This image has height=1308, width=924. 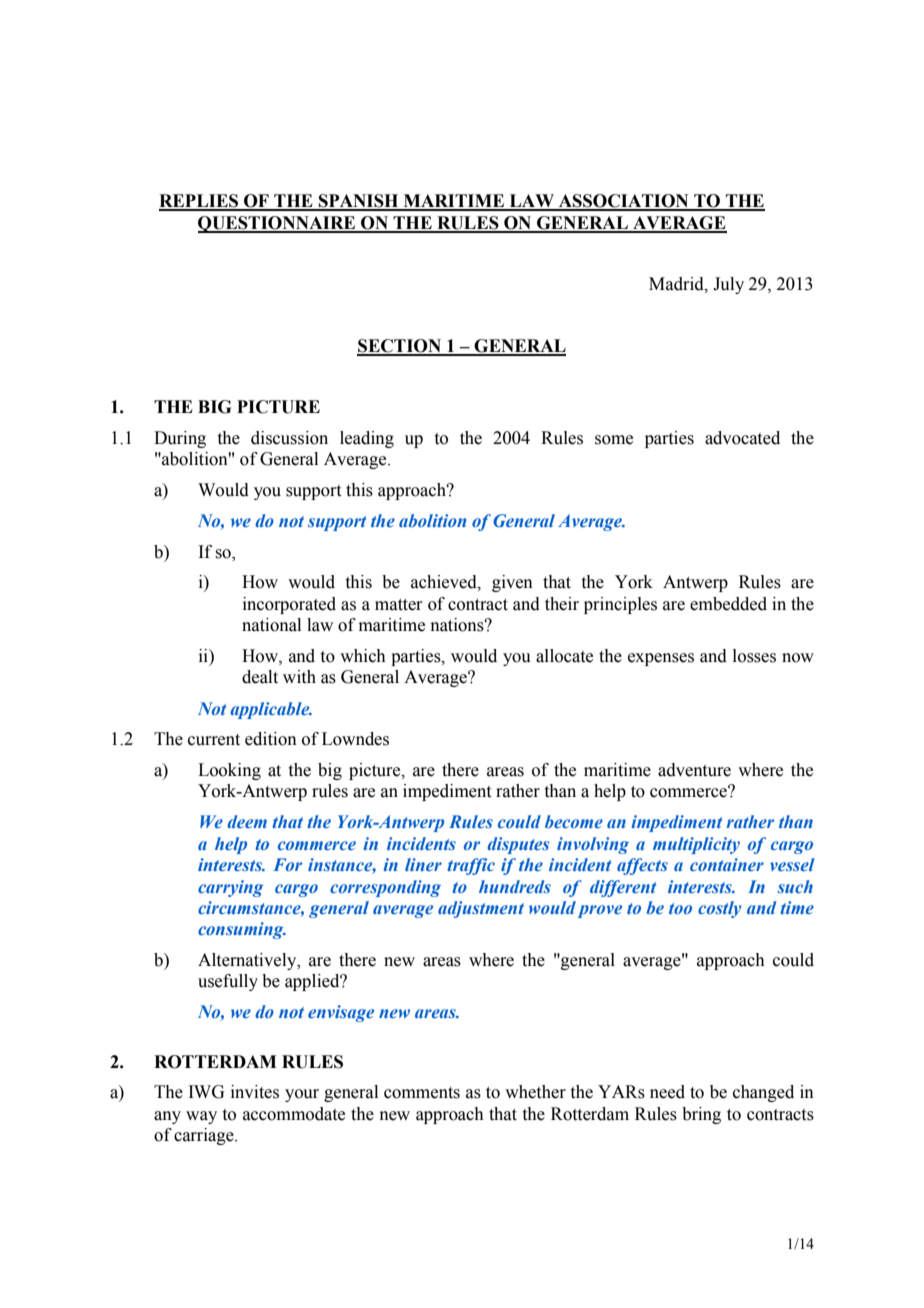 I want to click on advocated, so click(x=742, y=438).
